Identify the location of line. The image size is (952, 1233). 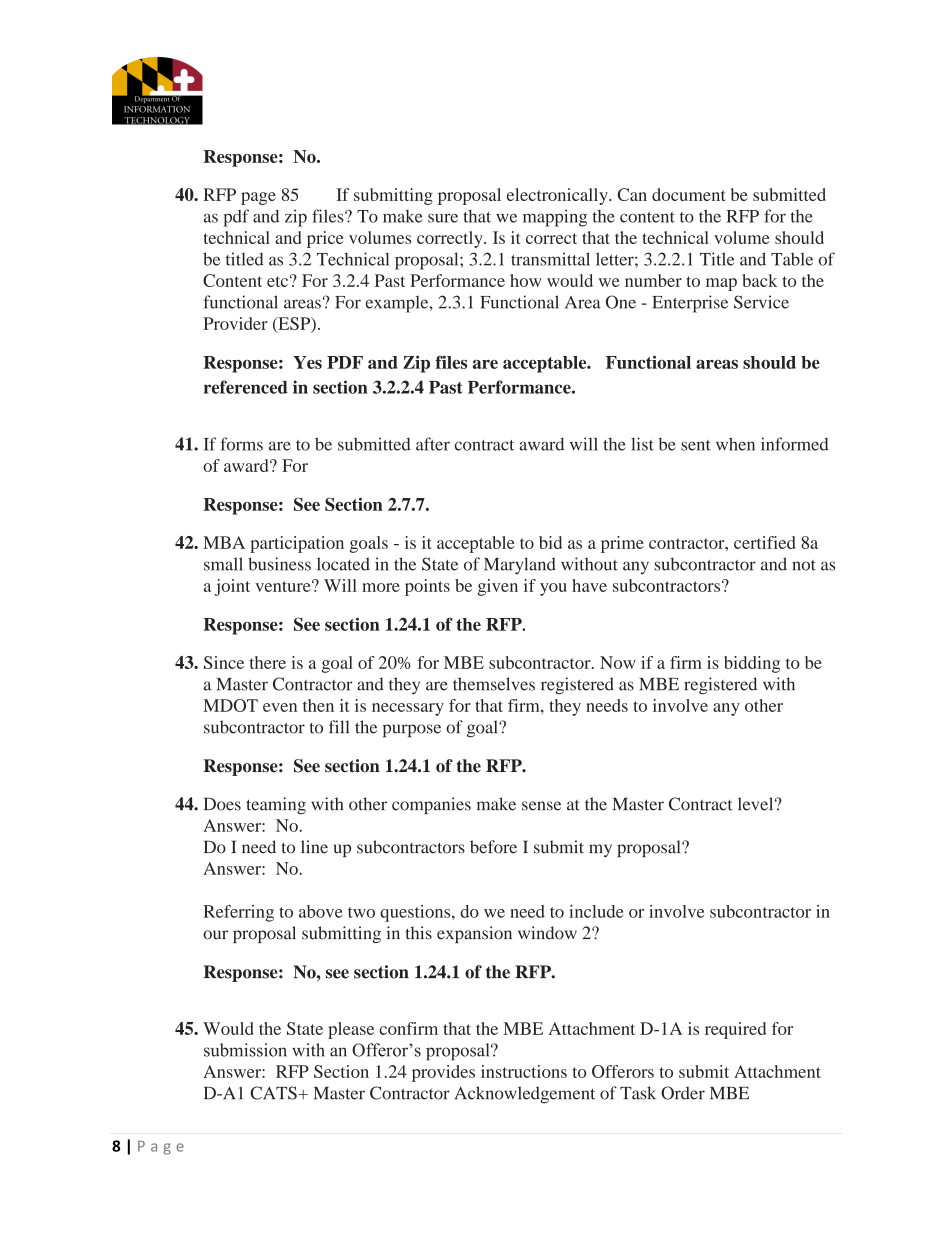
(314, 847).
